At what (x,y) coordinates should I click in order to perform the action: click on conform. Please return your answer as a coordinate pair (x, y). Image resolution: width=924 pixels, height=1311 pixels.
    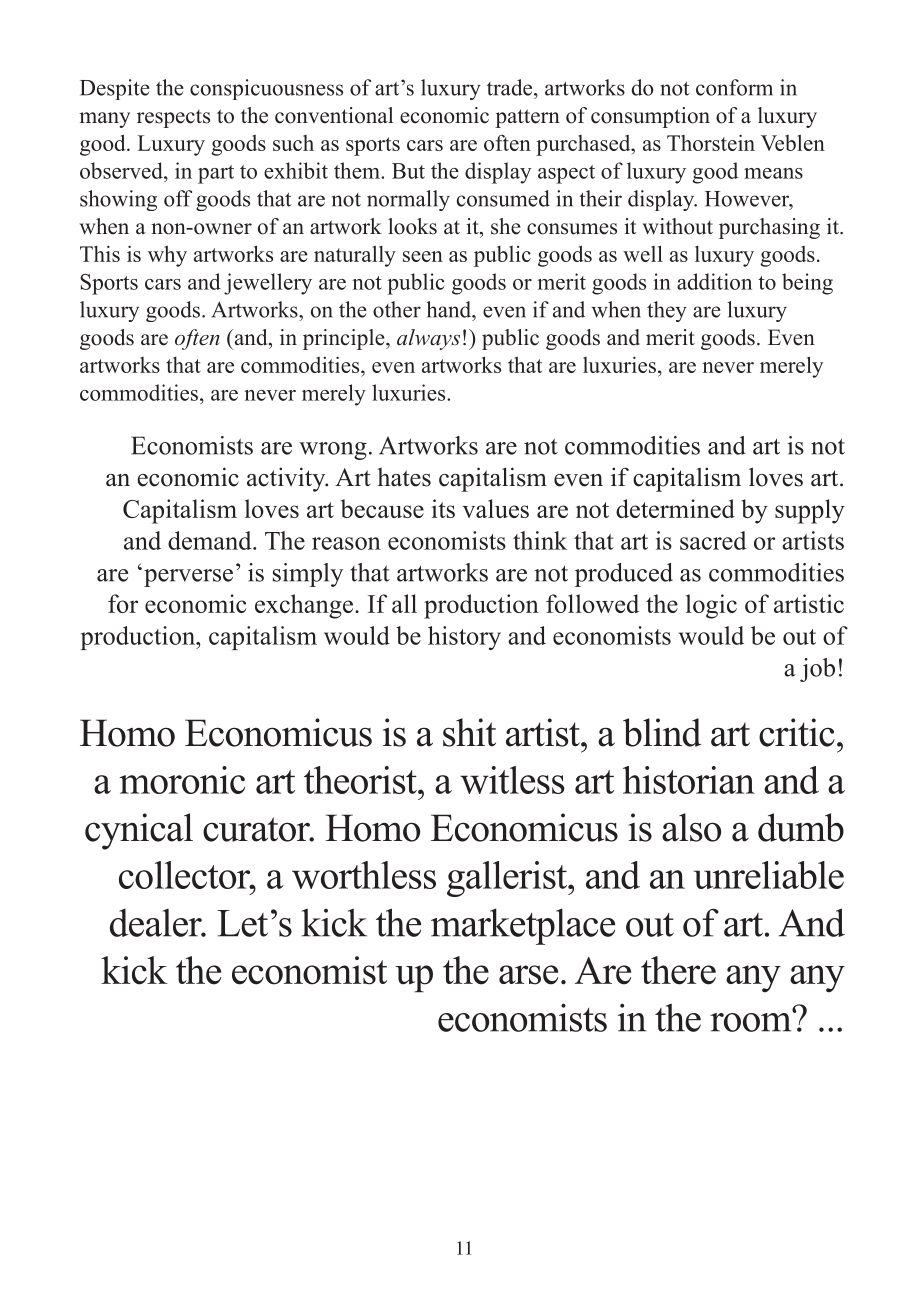
    Looking at the image, I should click on (734, 87).
